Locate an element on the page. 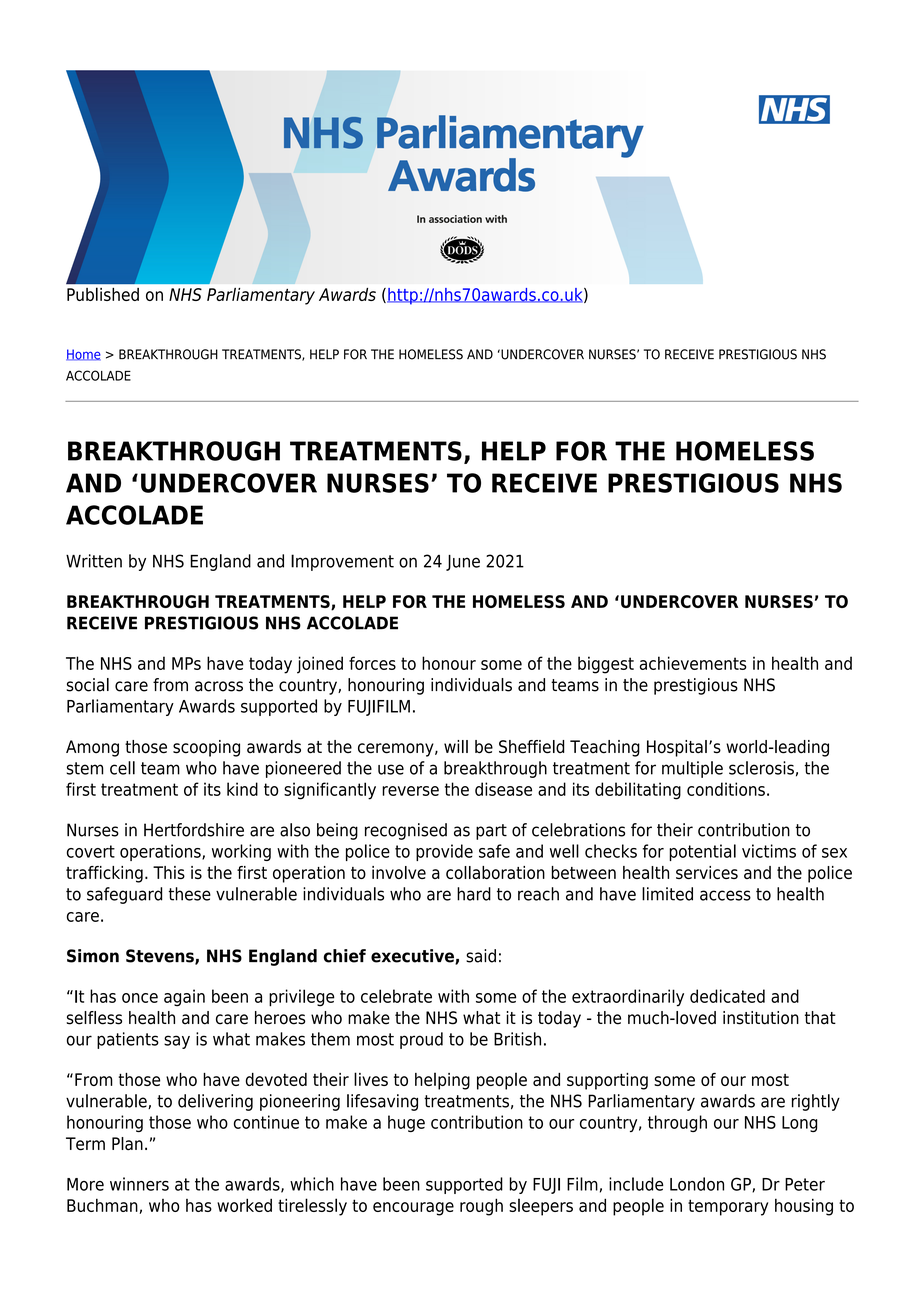 This image has width=924, height=1308. these is located at coordinates (190, 894).
